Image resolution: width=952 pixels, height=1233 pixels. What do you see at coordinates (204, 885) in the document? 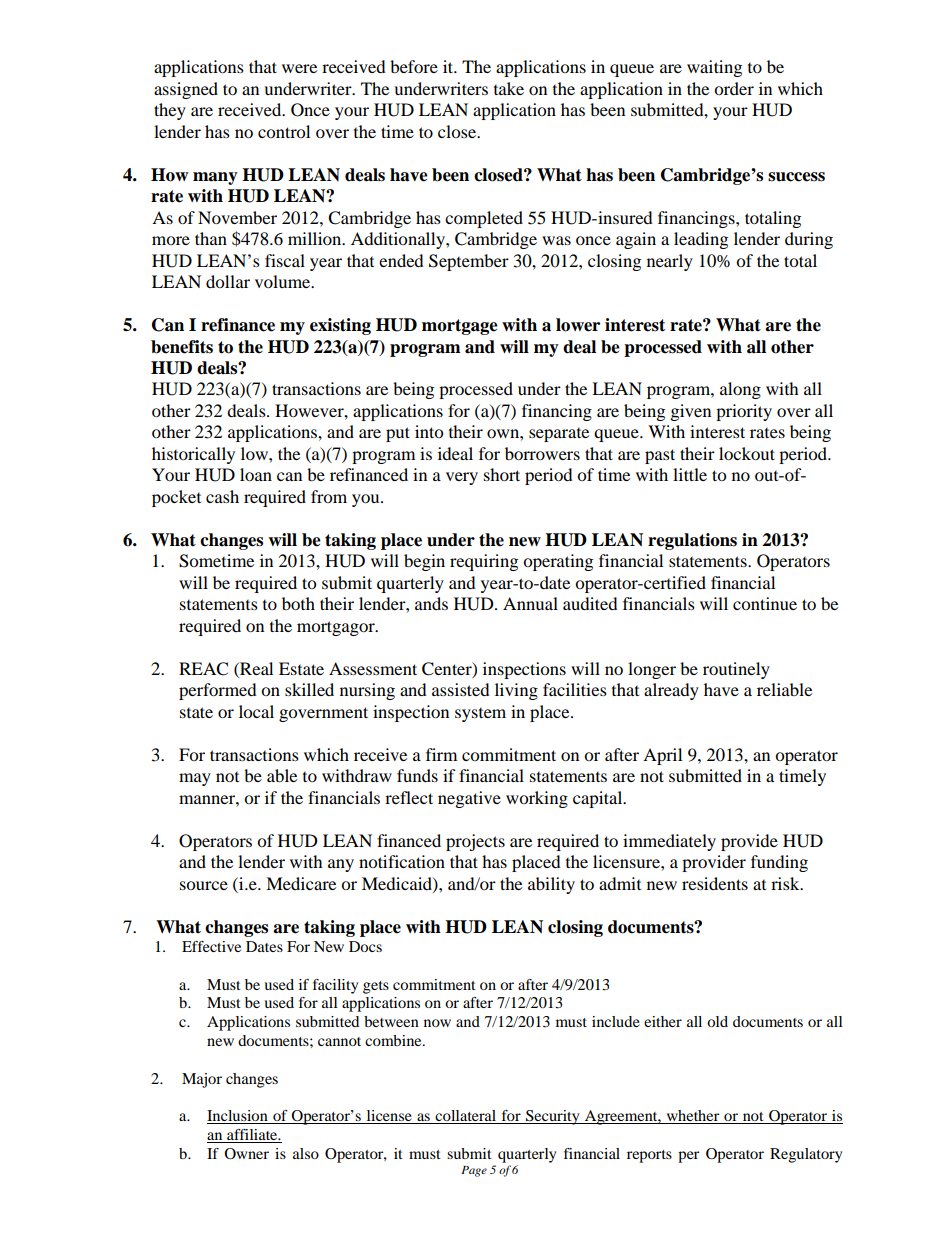
I see `source` at bounding box center [204, 885].
